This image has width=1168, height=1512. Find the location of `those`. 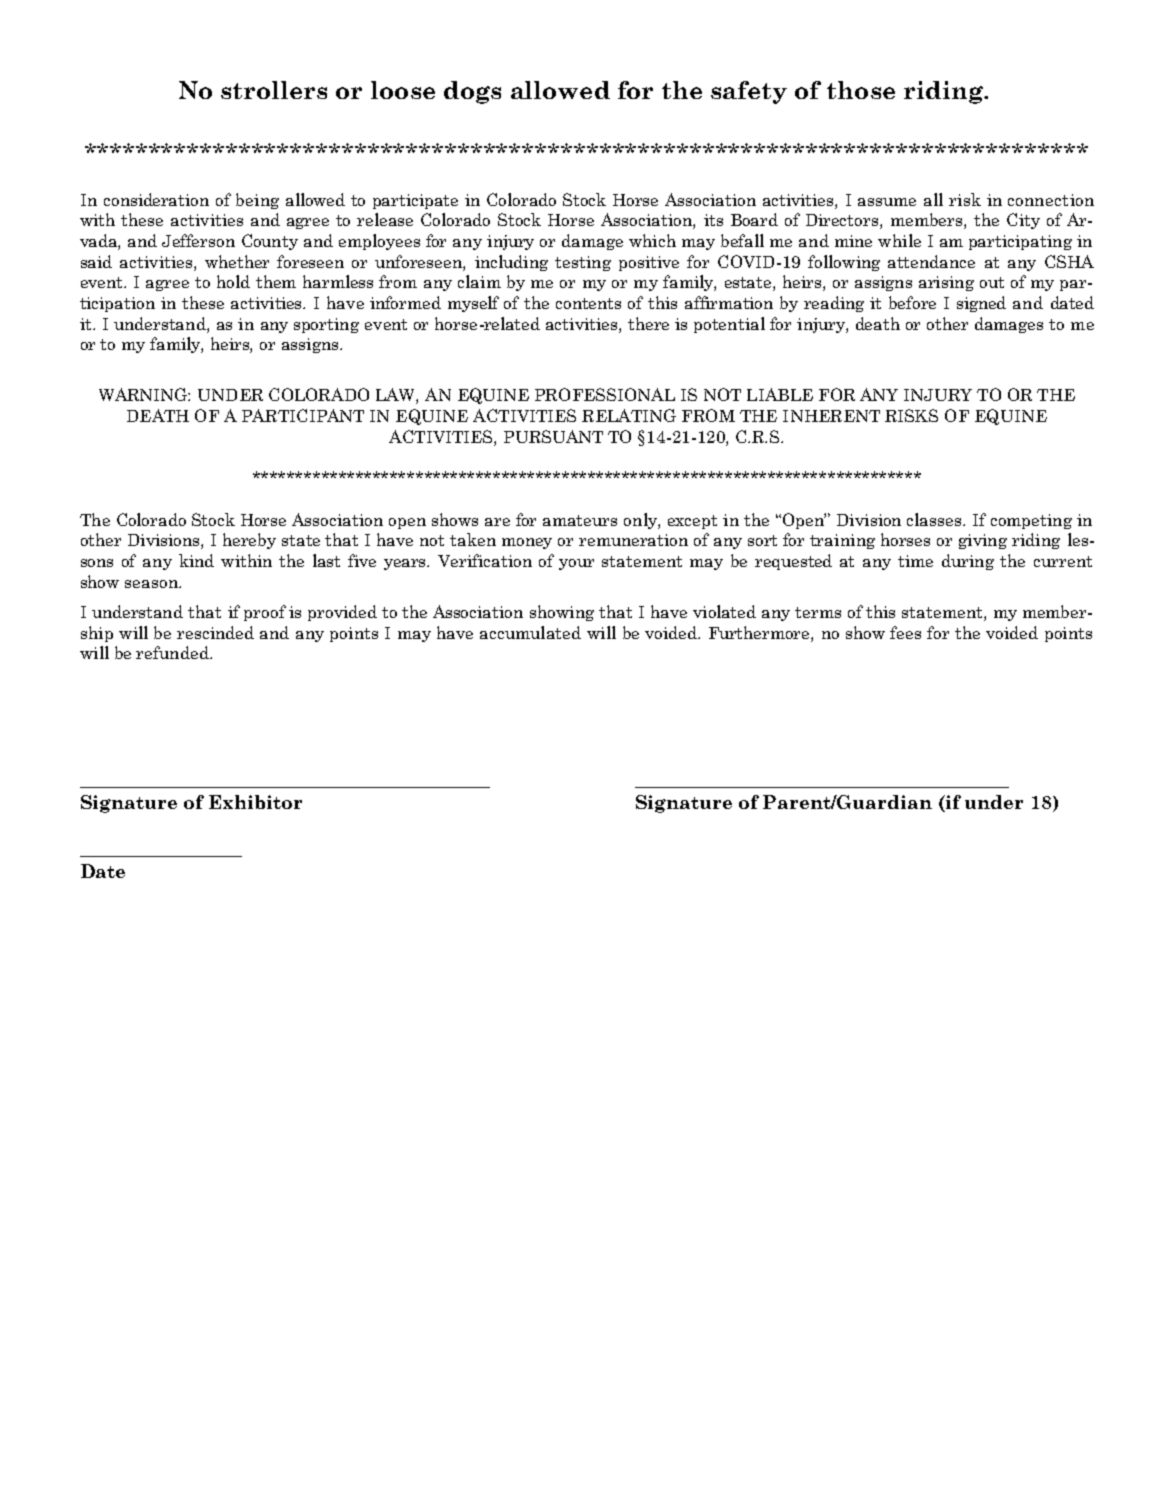

those is located at coordinates (861, 90).
